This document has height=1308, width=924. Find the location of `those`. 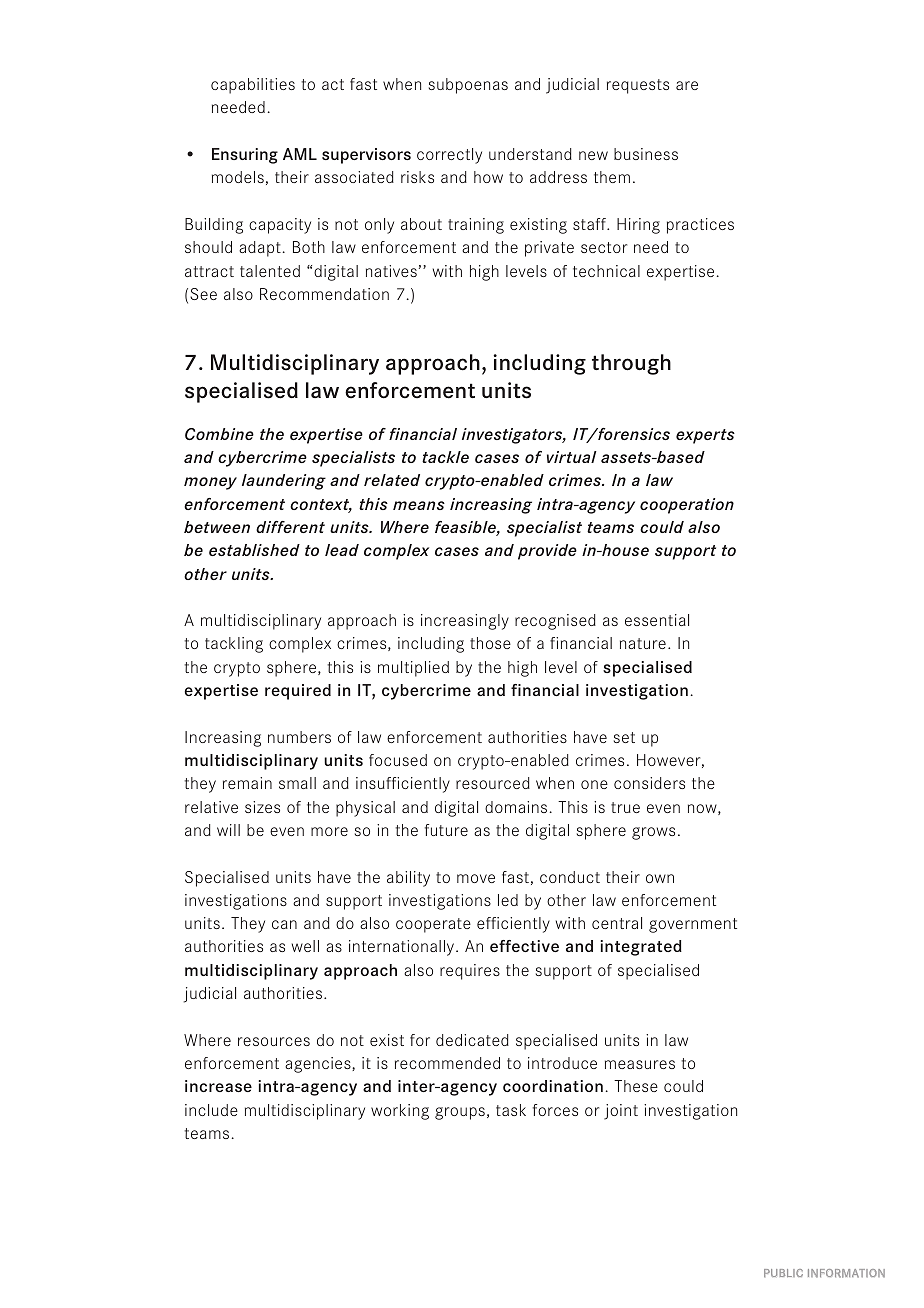

those is located at coordinates (490, 643).
